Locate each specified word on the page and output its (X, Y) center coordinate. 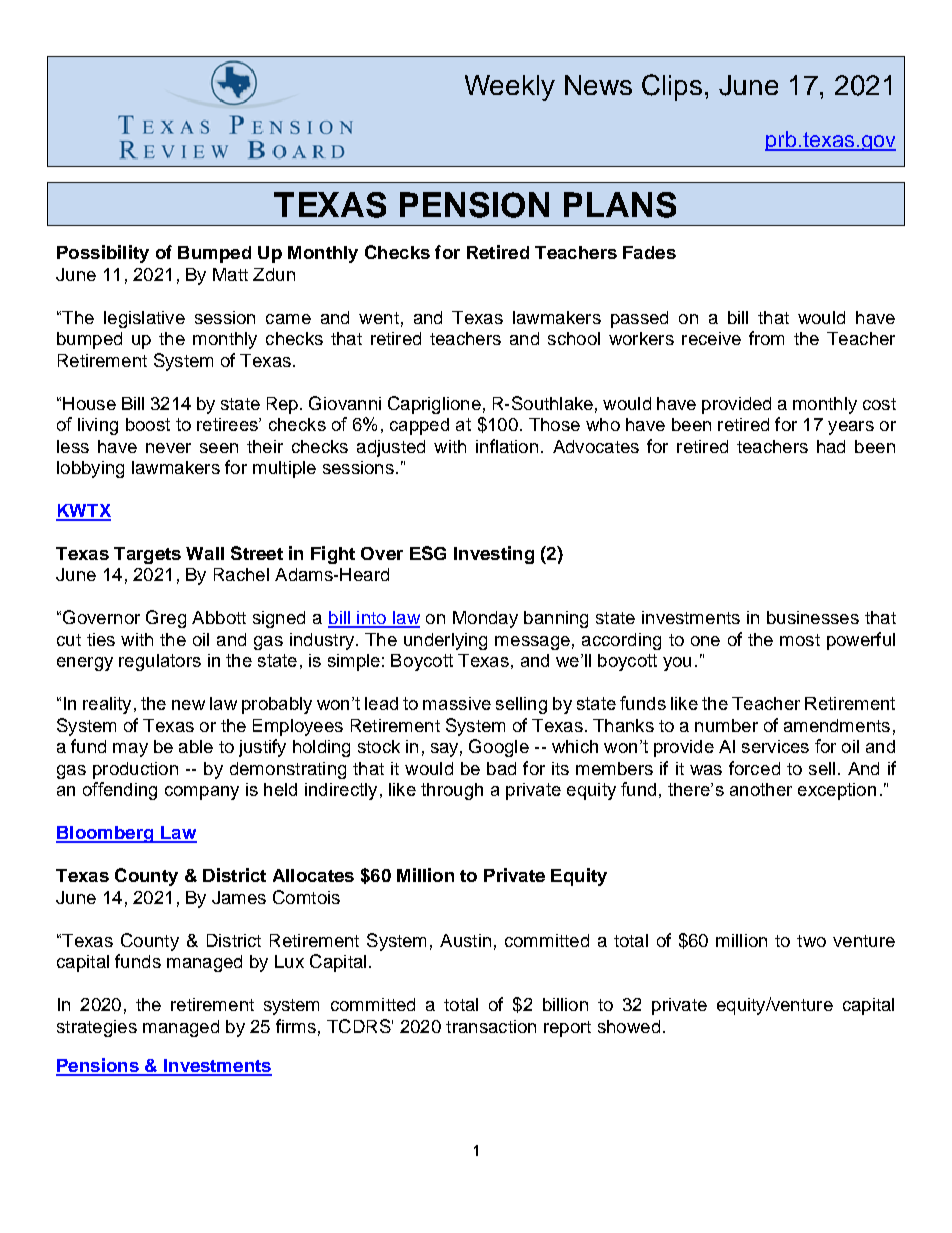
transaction (491, 1026)
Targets (147, 555)
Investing (494, 555)
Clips (672, 87)
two (811, 941)
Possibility (103, 254)
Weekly (510, 88)
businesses (813, 617)
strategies (97, 1028)
